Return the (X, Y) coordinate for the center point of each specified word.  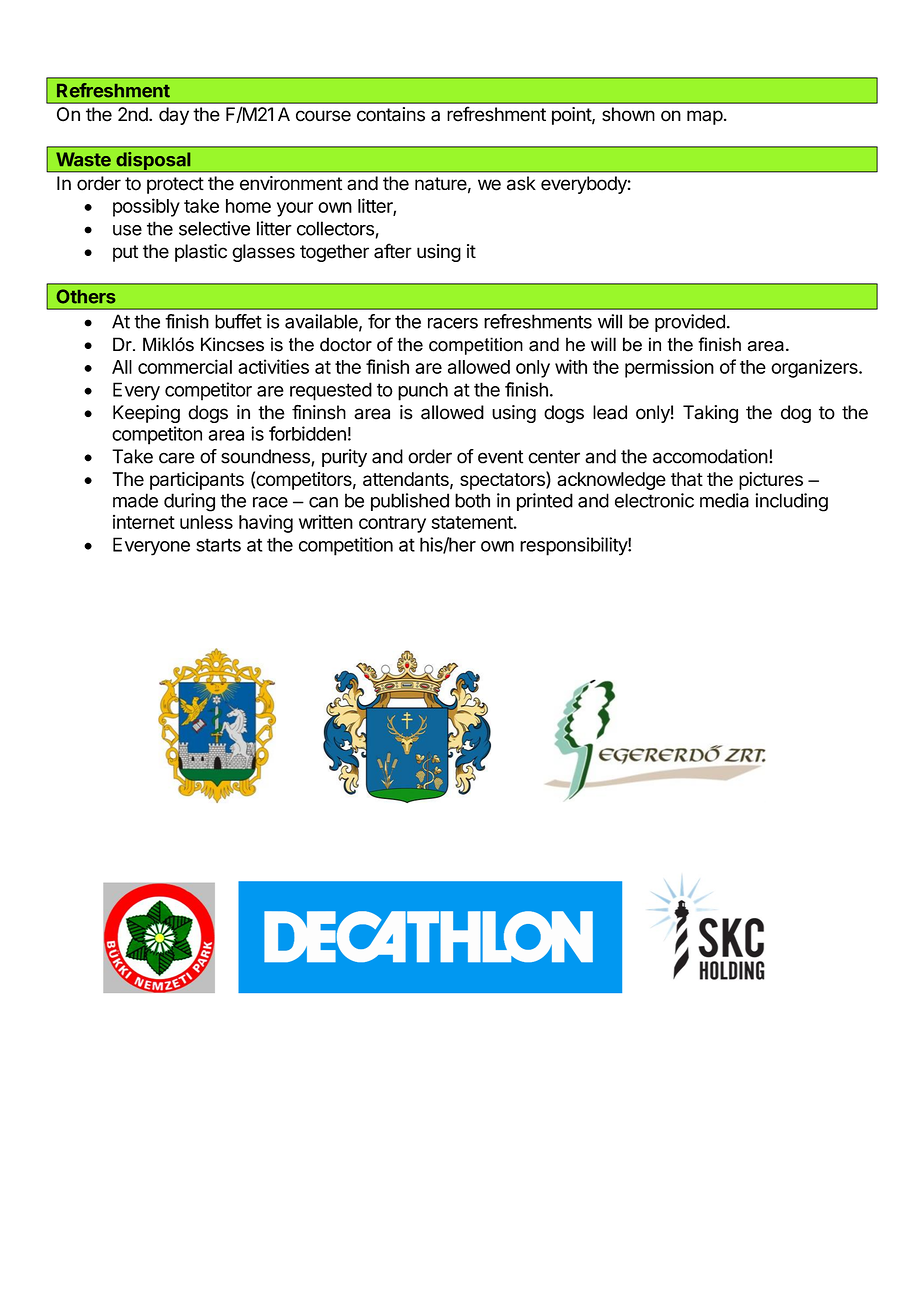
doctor (346, 344)
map (705, 117)
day (174, 116)
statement (472, 522)
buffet (238, 321)
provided (690, 323)
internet (144, 522)
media (724, 500)
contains (391, 114)
